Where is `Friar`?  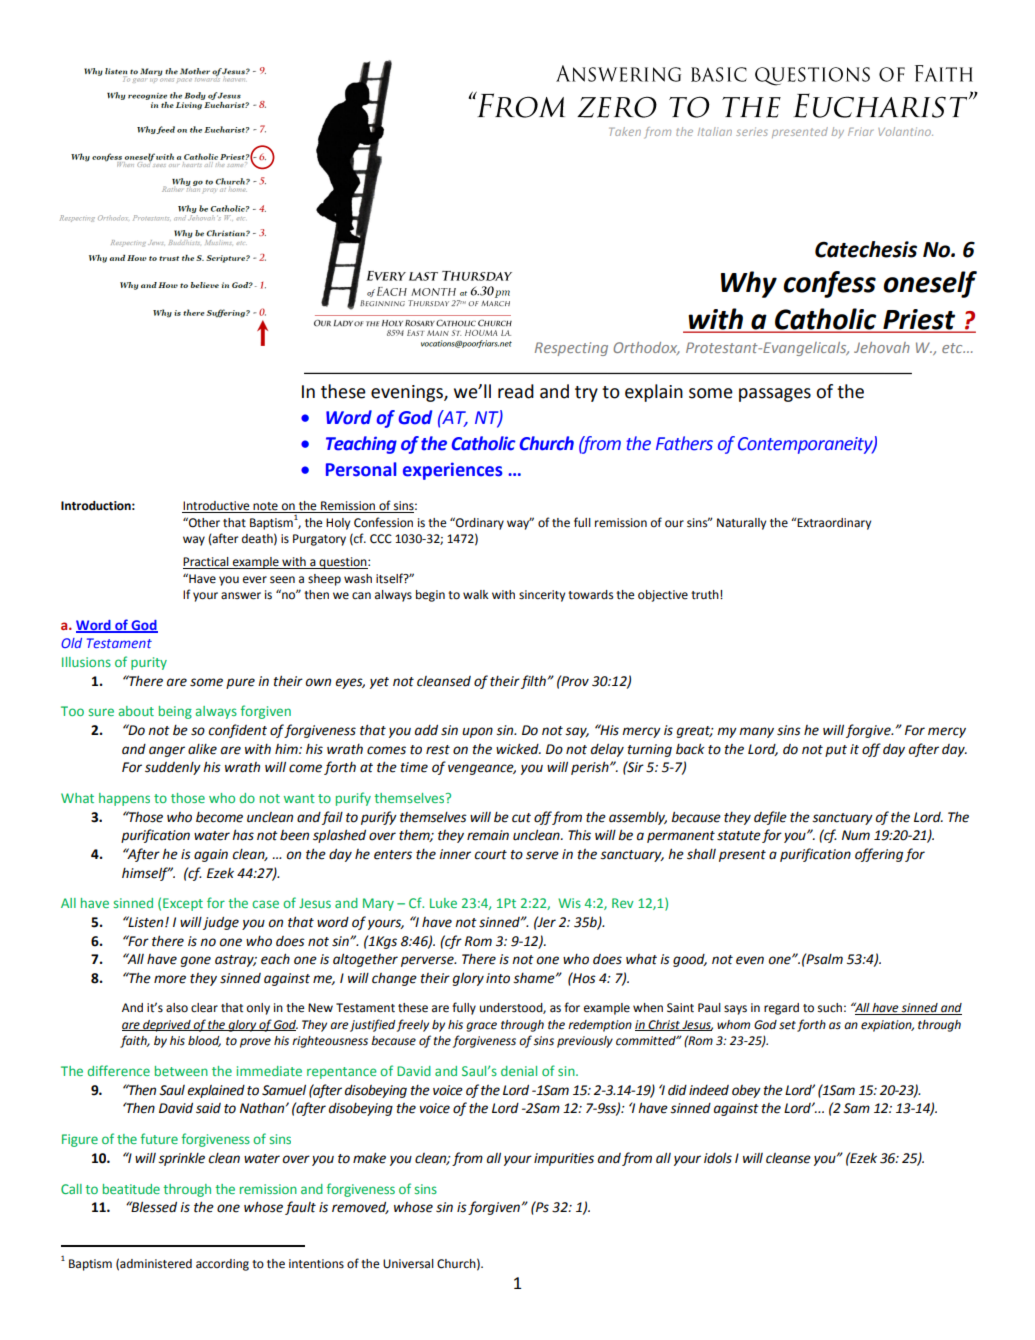
Friar is located at coordinates (860, 131).
